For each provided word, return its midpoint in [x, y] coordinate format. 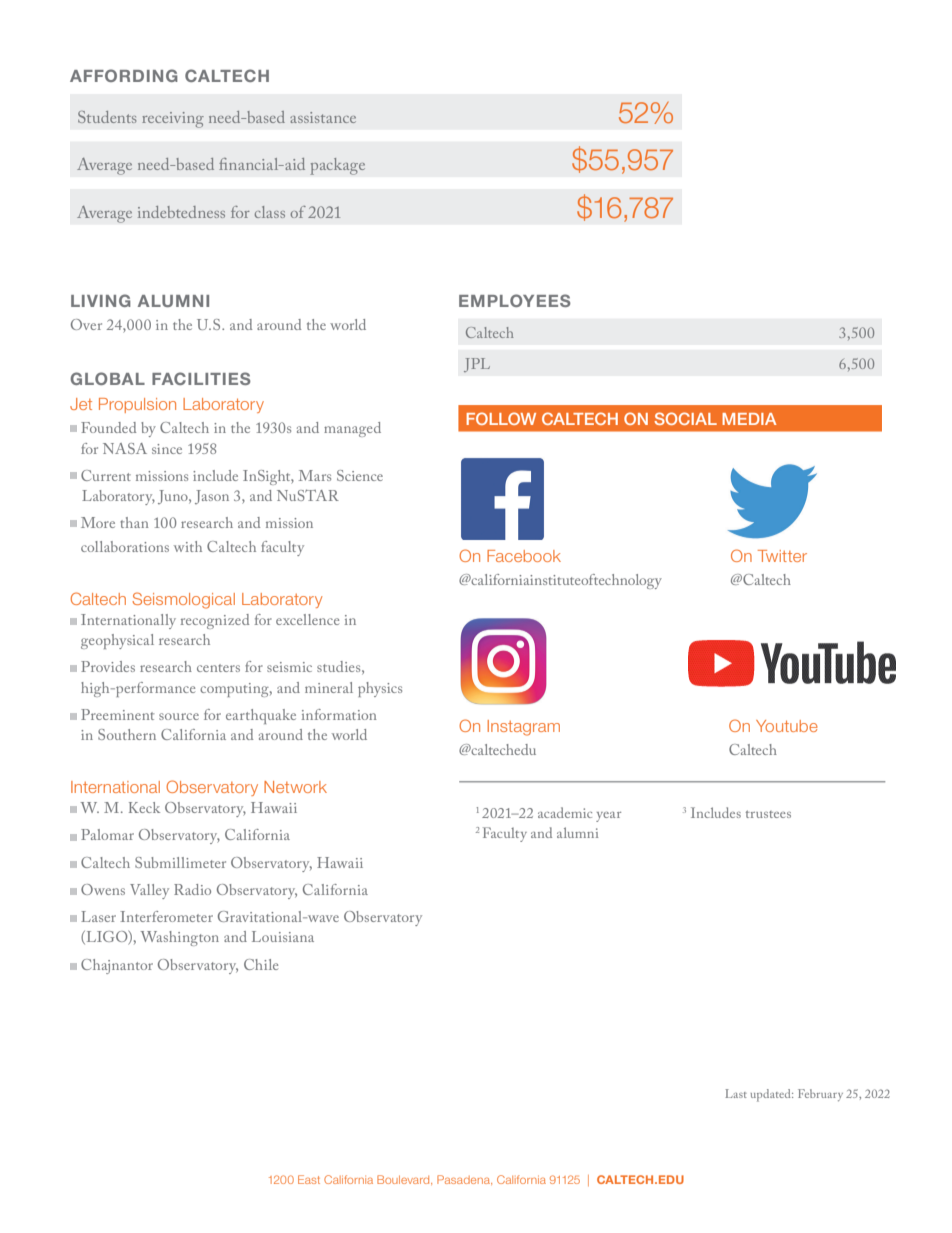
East [309, 1179]
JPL [477, 365]
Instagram [523, 728]
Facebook [524, 556]
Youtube [787, 726]
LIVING [101, 300]
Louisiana [283, 936]
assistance [323, 117]
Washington [180, 938]
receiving [173, 120]
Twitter [782, 556]
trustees [768, 814]
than [134, 522]
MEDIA [749, 419]
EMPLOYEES [515, 300]
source [179, 716]
